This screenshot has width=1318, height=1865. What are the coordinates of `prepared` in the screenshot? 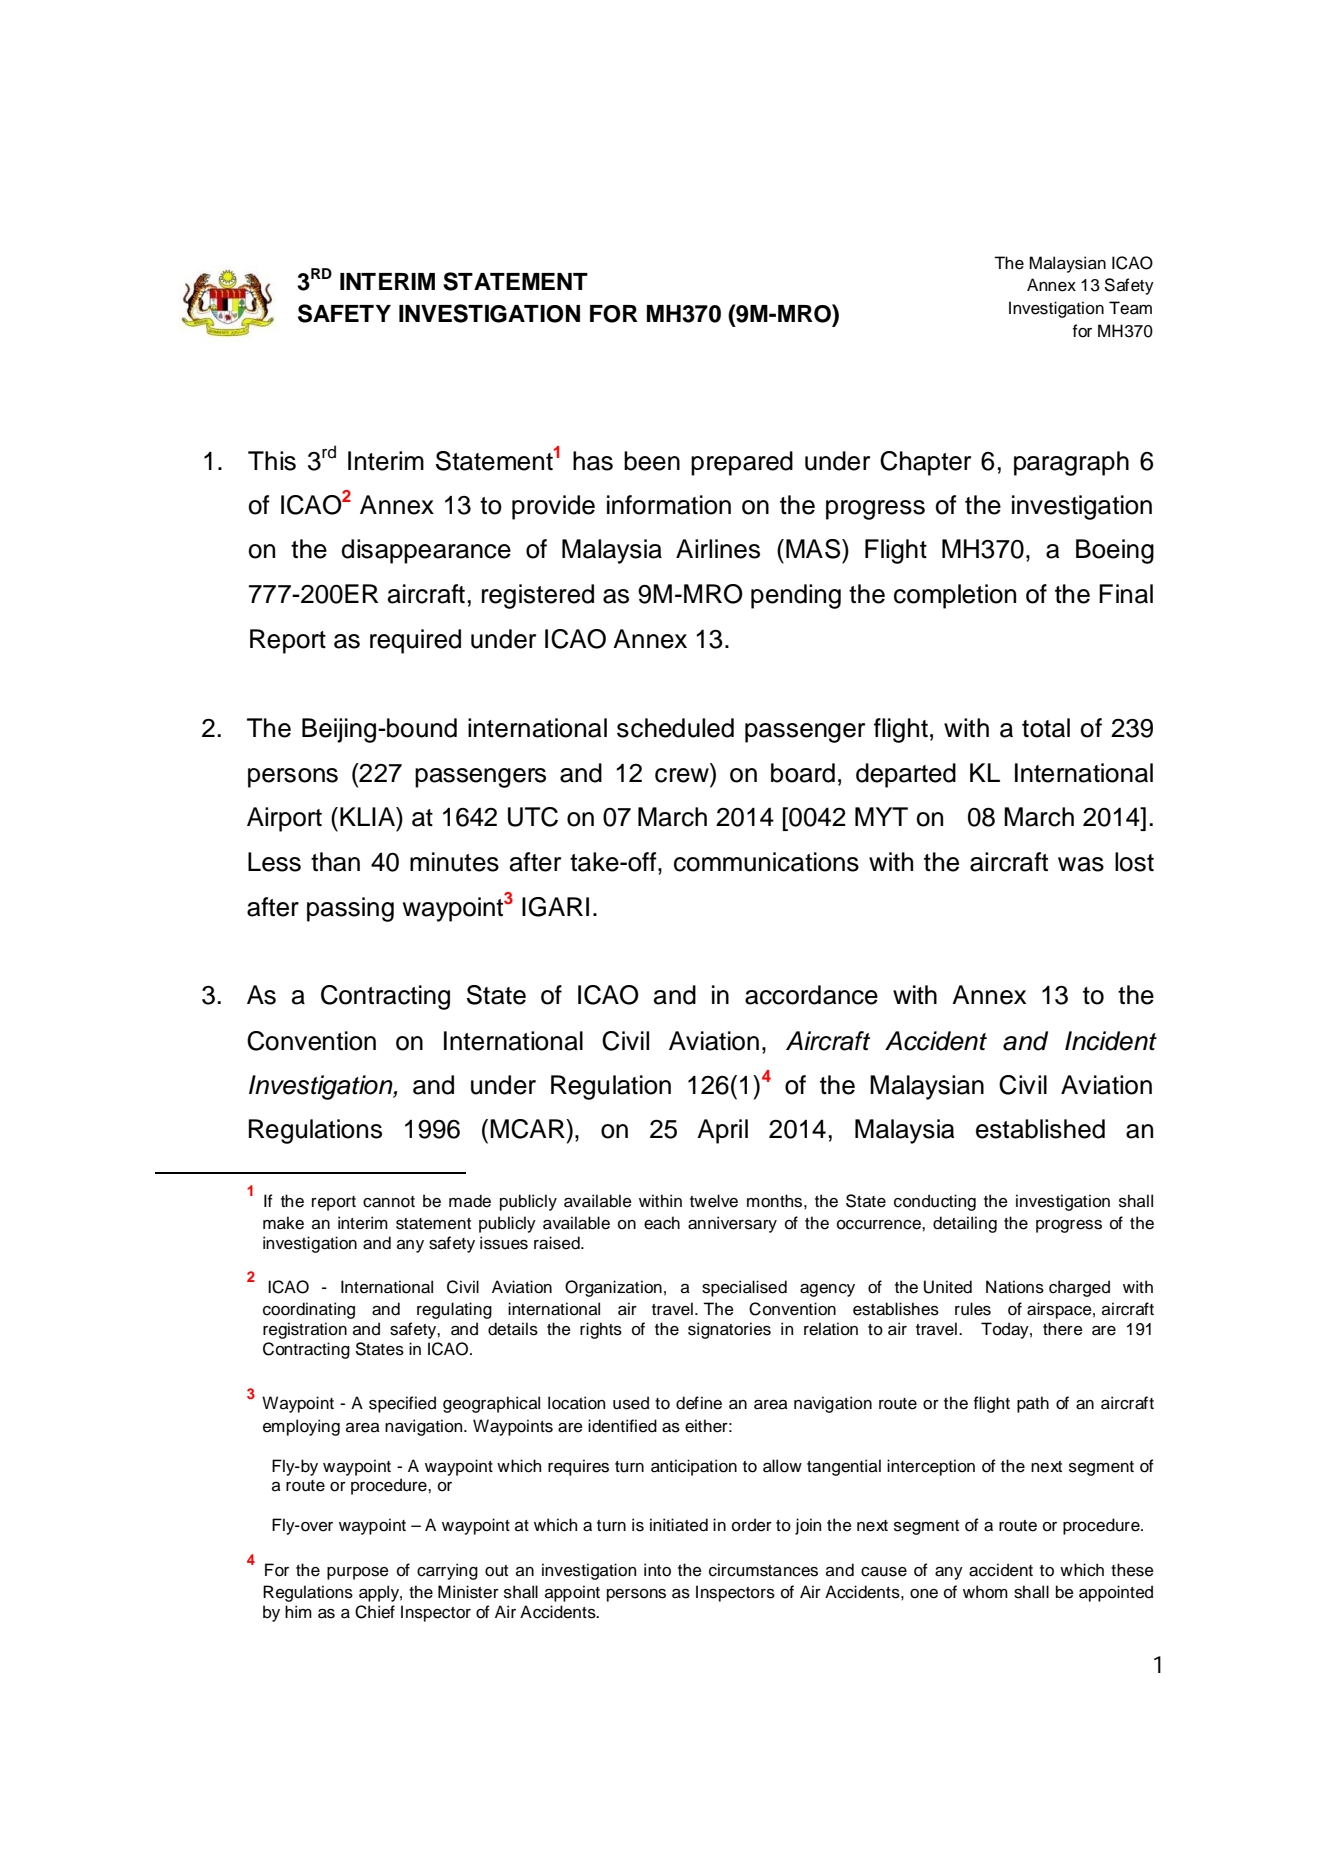 It's located at (742, 463).
